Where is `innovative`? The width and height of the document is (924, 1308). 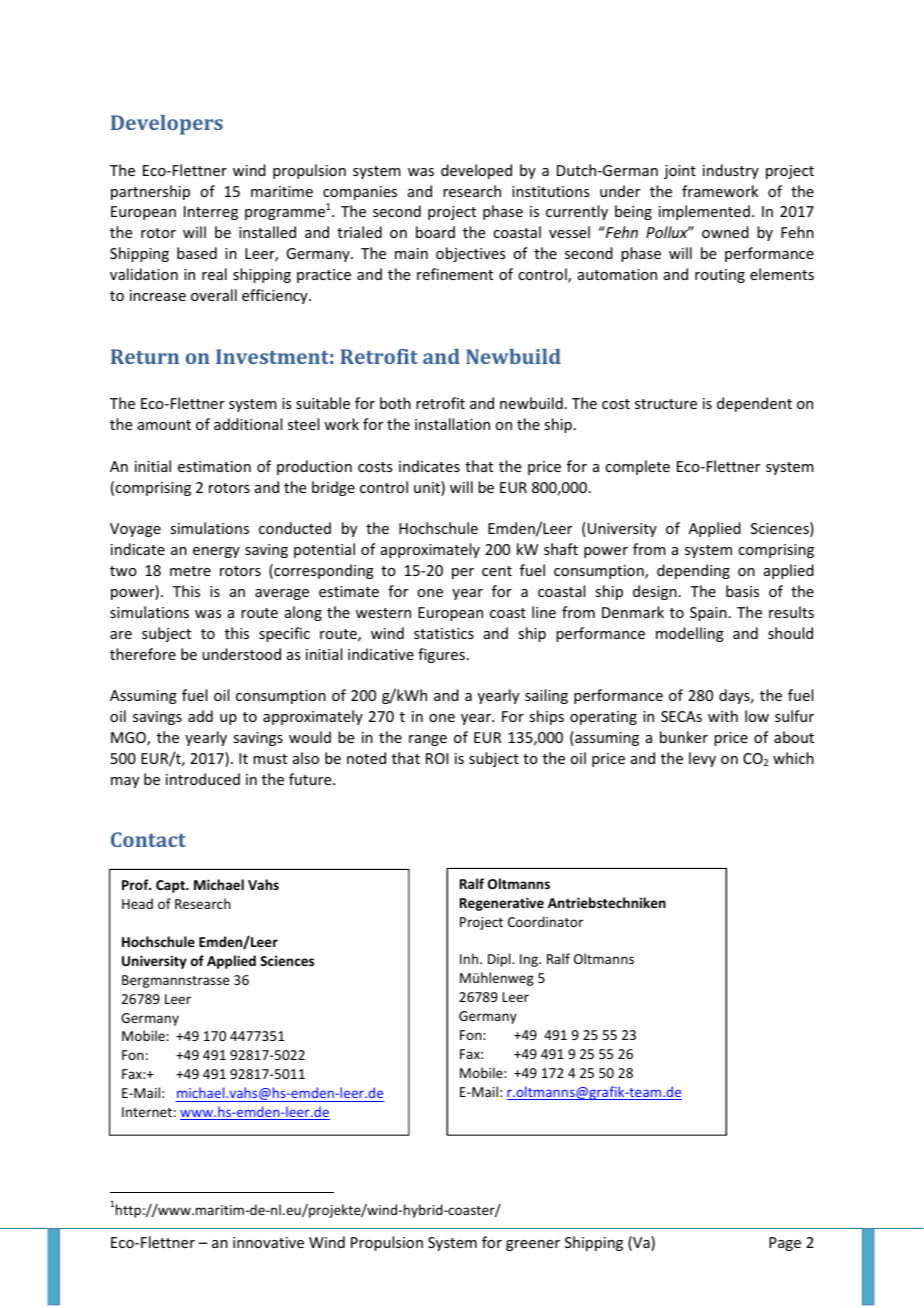
innovative is located at coordinates (268, 1242).
